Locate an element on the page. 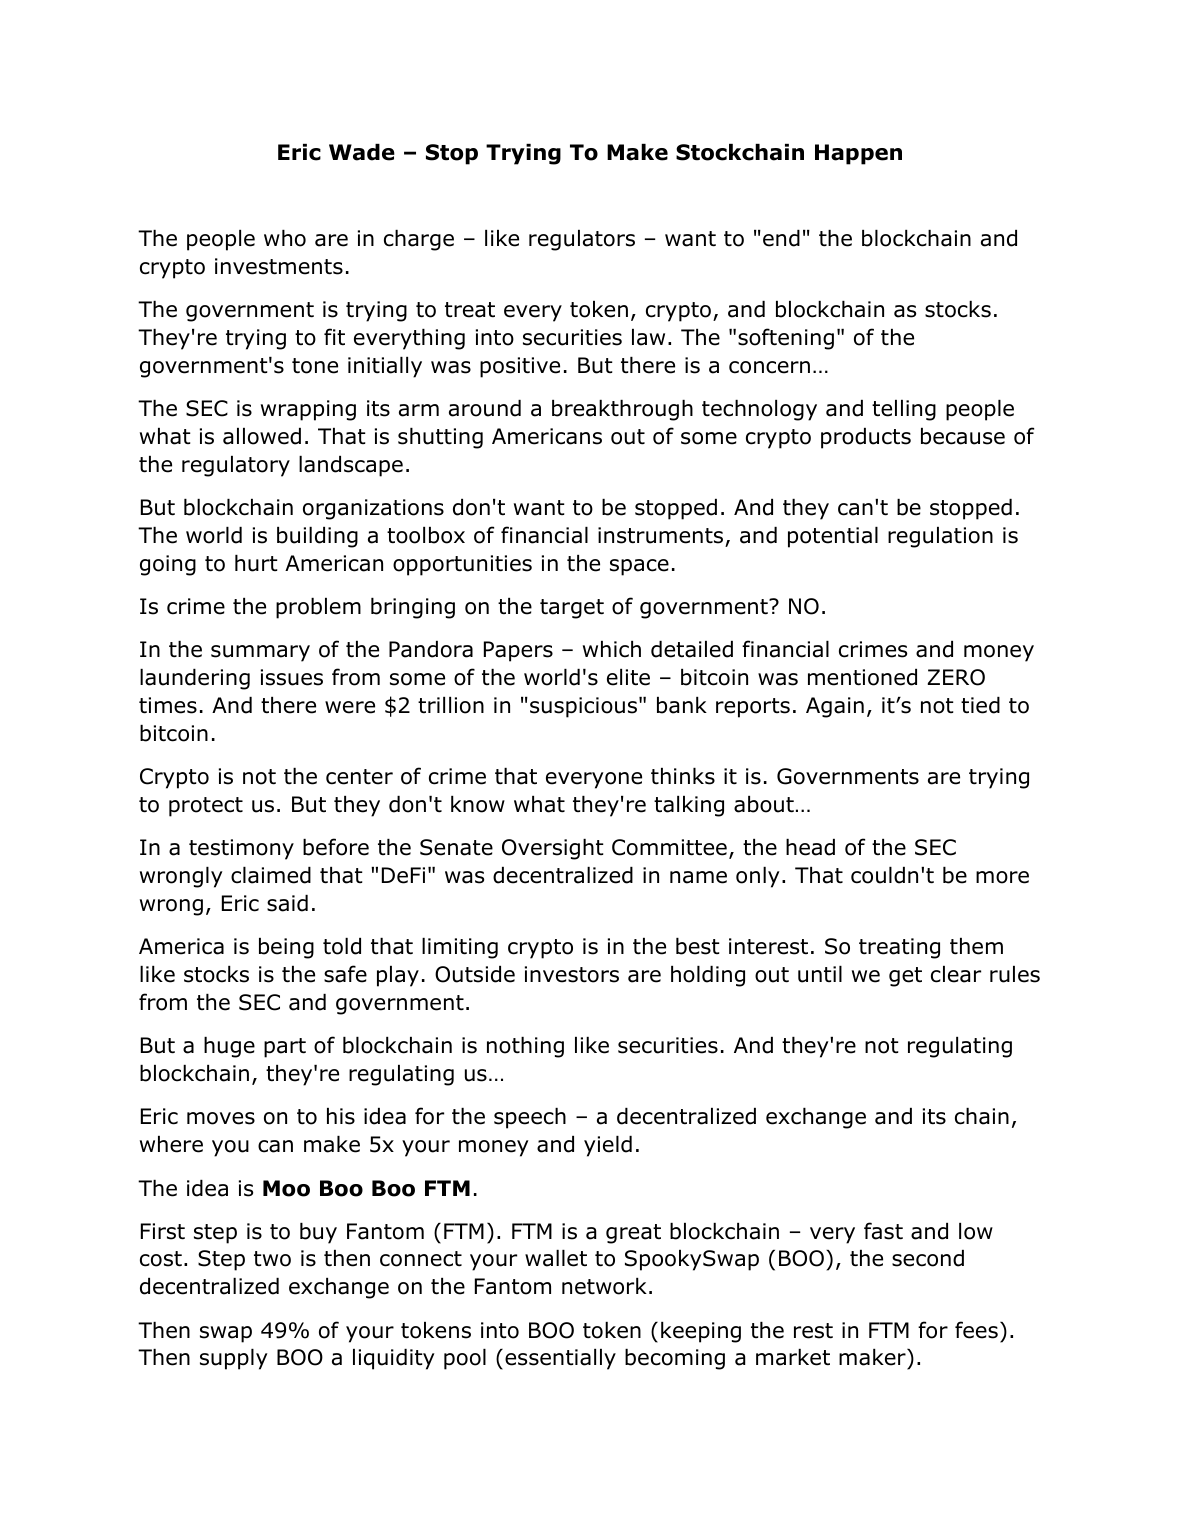 This document has height=1528, width=1180. who is located at coordinates (285, 238).
